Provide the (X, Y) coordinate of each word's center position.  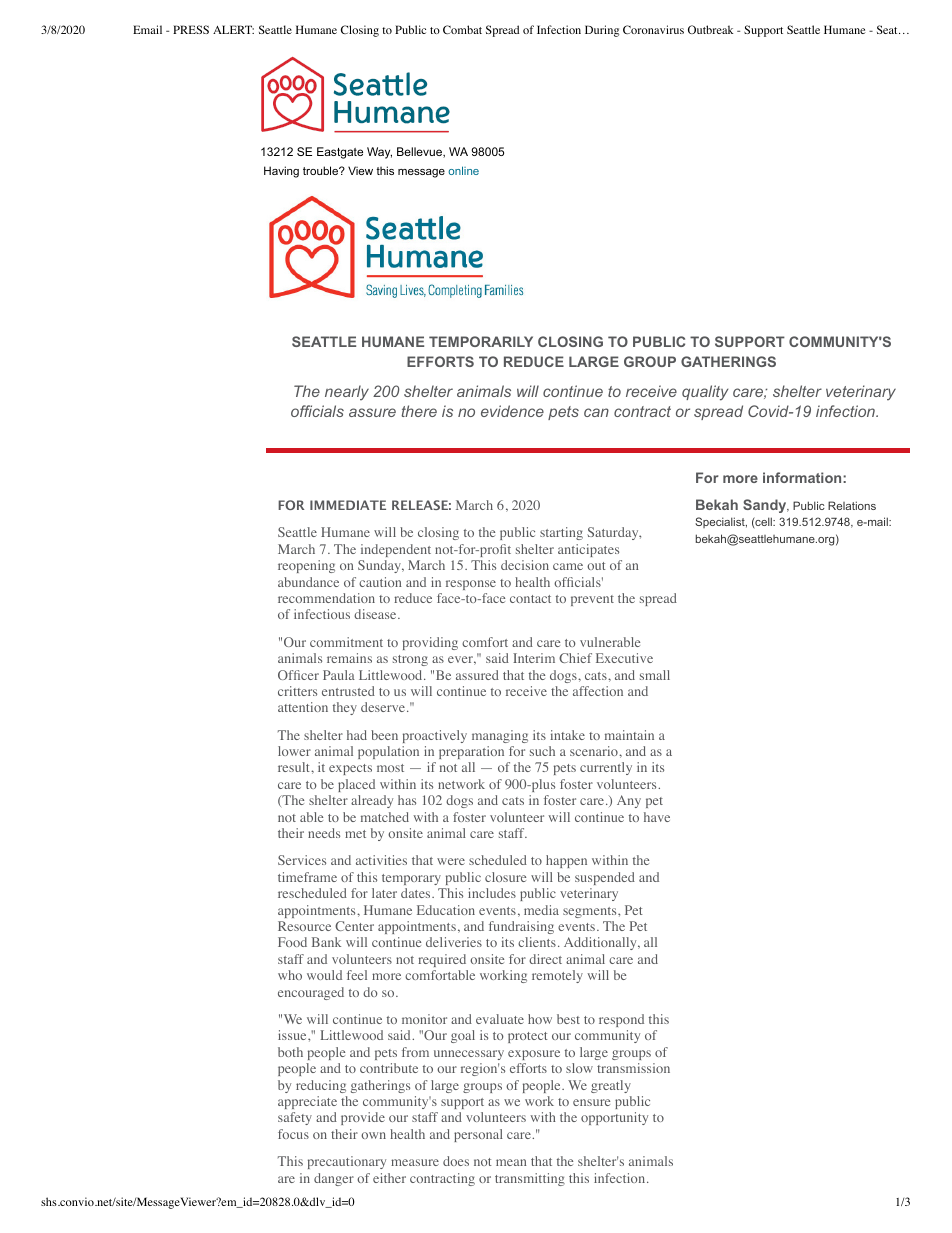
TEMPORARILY (481, 341)
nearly (347, 393)
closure (505, 877)
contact (530, 599)
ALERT (233, 29)
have (657, 817)
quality (705, 393)
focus (293, 1134)
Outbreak (710, 29)
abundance (308, 582)
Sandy (766, 506)
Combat (462, 29)
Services (302, 860)
